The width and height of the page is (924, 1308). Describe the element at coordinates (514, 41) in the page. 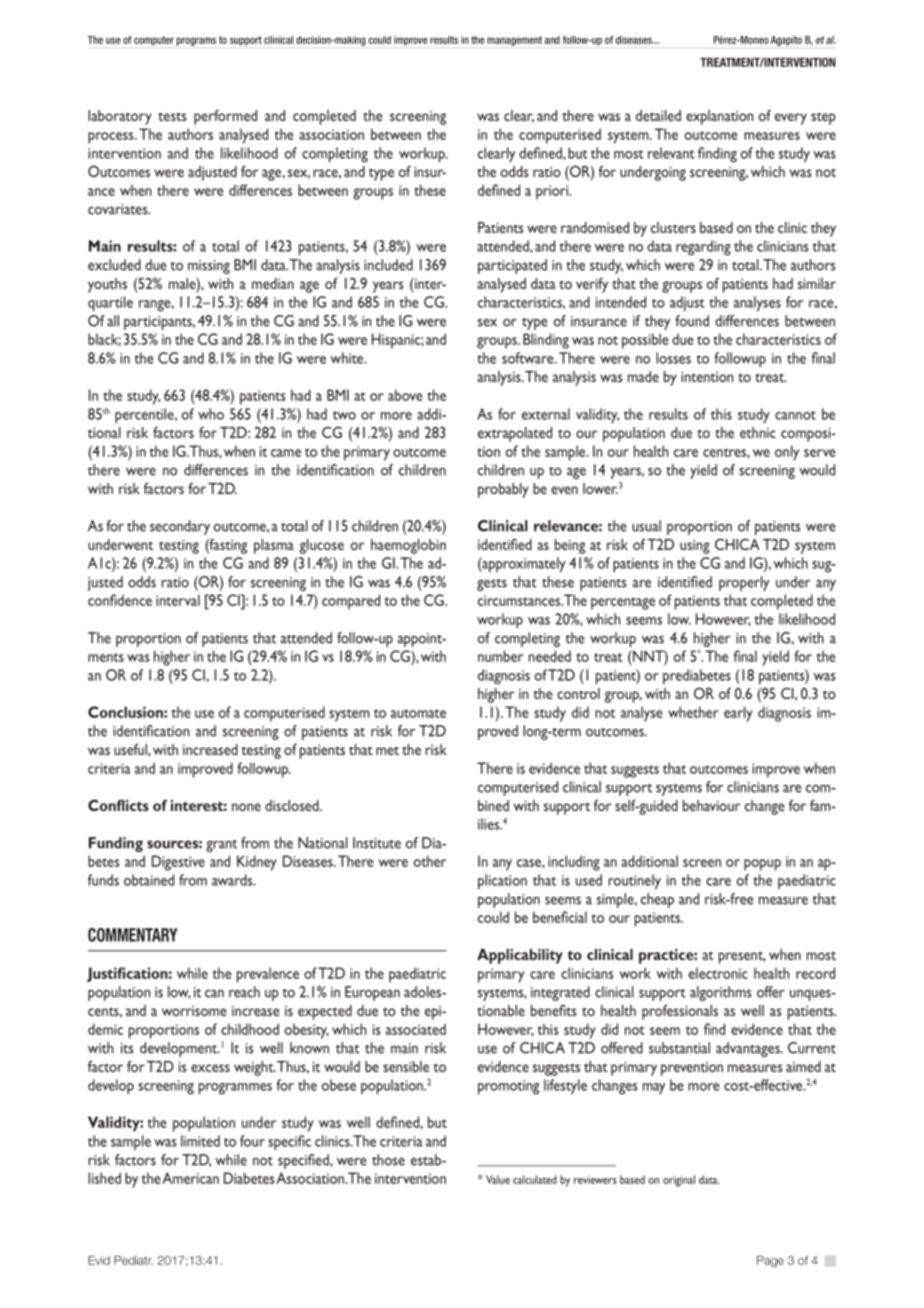

I see `management` at that location.
